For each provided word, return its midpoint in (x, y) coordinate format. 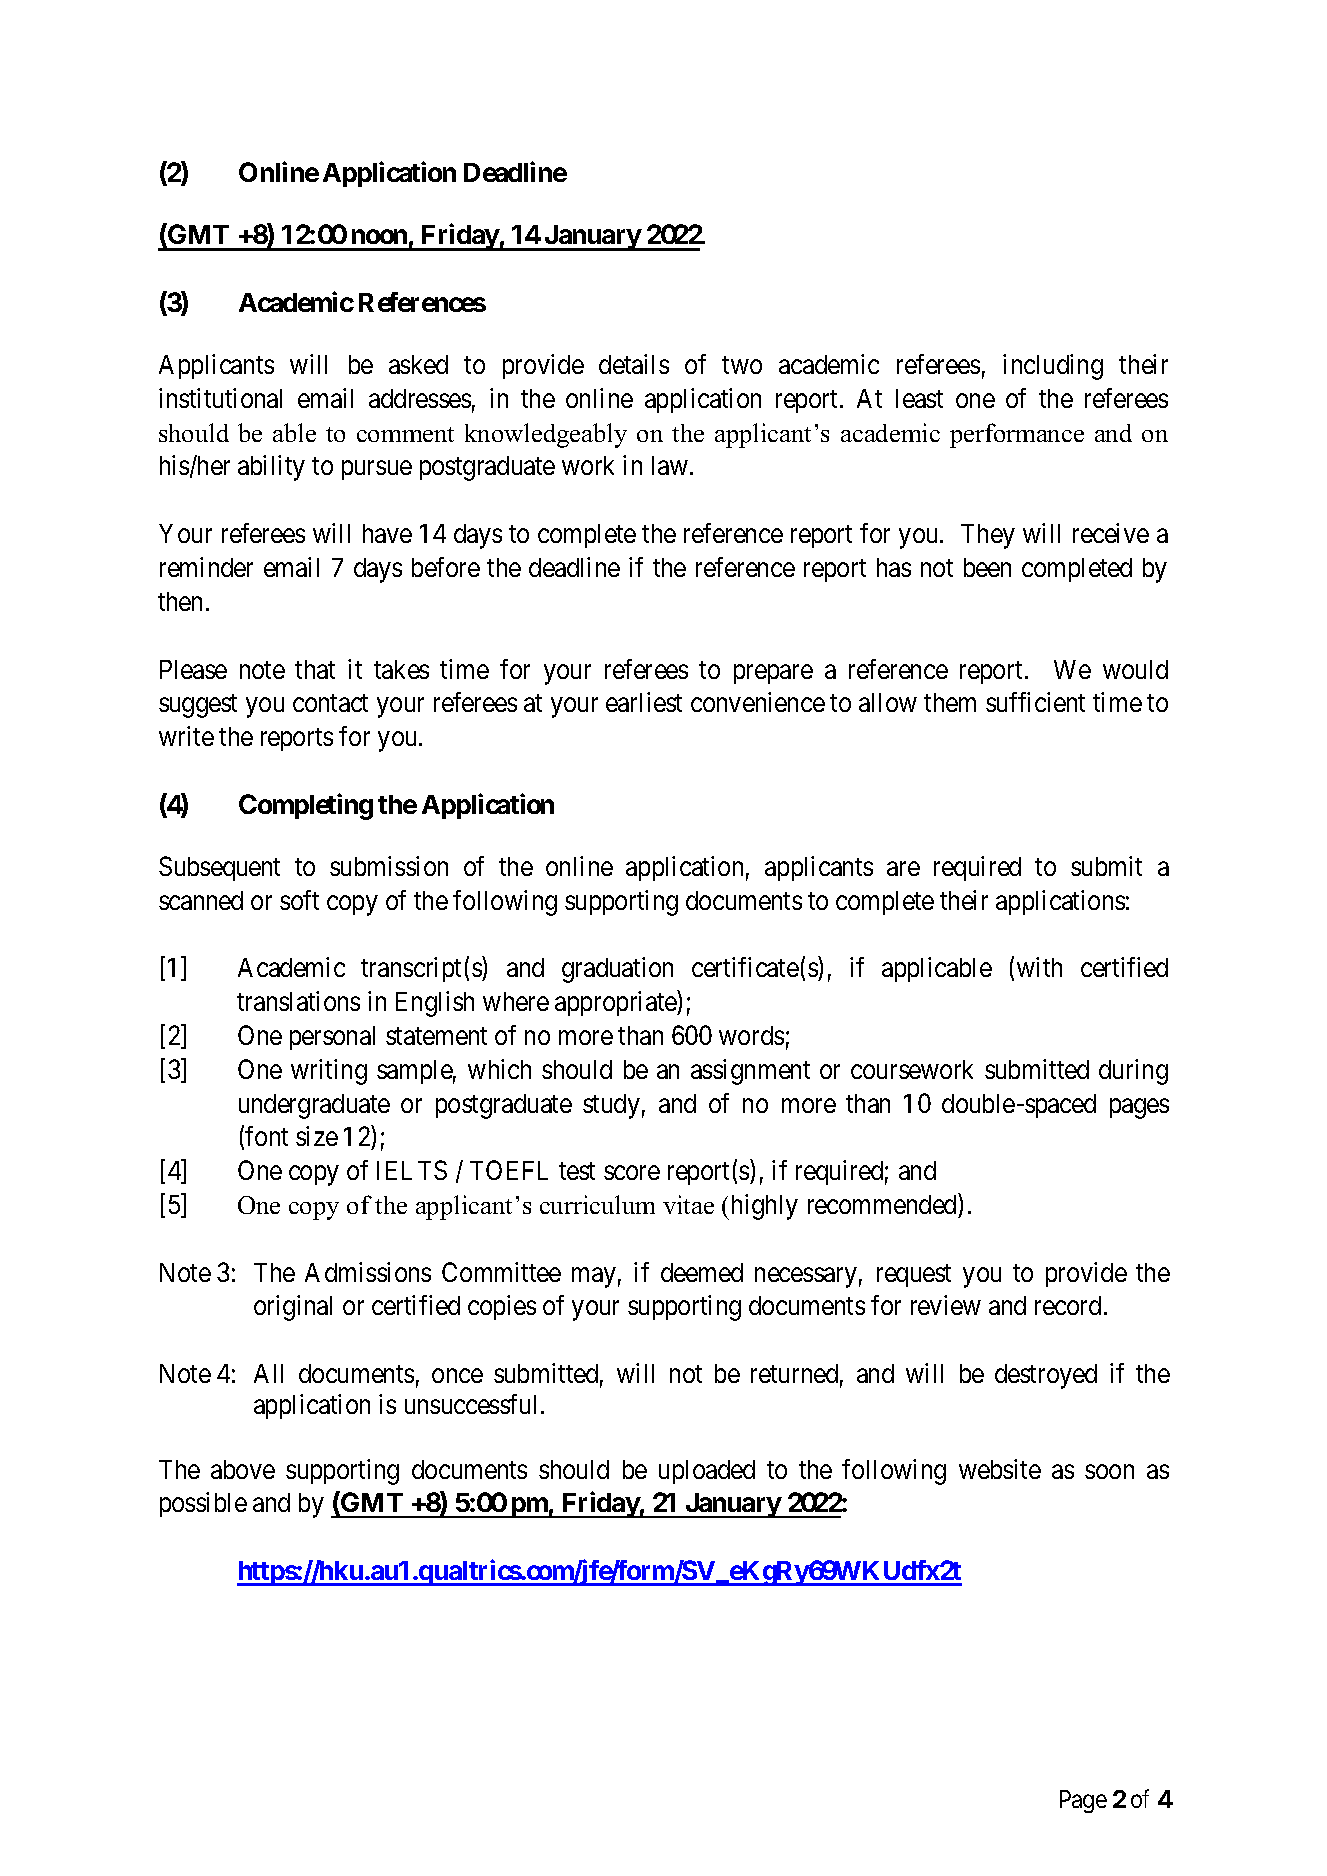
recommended (882, 1204)
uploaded (707, 1472)
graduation (617, 970)
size (317, 1136)
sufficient (1035, 702)
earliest (644, 702)
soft (299, 900)
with (1039, 967)
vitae (688, 1204)
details (634, 364)
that (315, 669)
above (243, 1469)
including (1053, 367)
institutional (220, 398)
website (1000, 1469)
